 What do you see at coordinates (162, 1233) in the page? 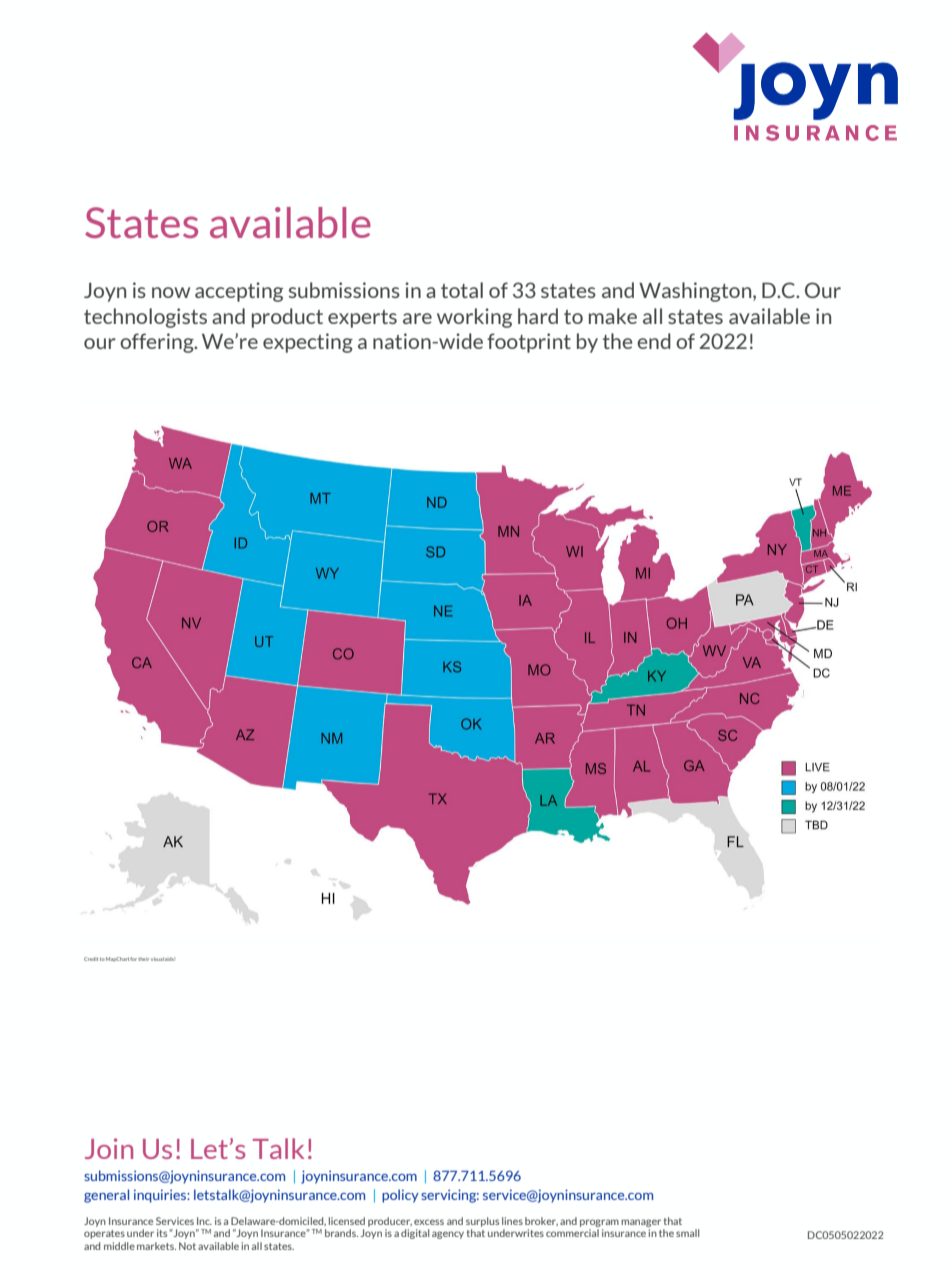
I see `its` at bounding box center [162, 1233].
